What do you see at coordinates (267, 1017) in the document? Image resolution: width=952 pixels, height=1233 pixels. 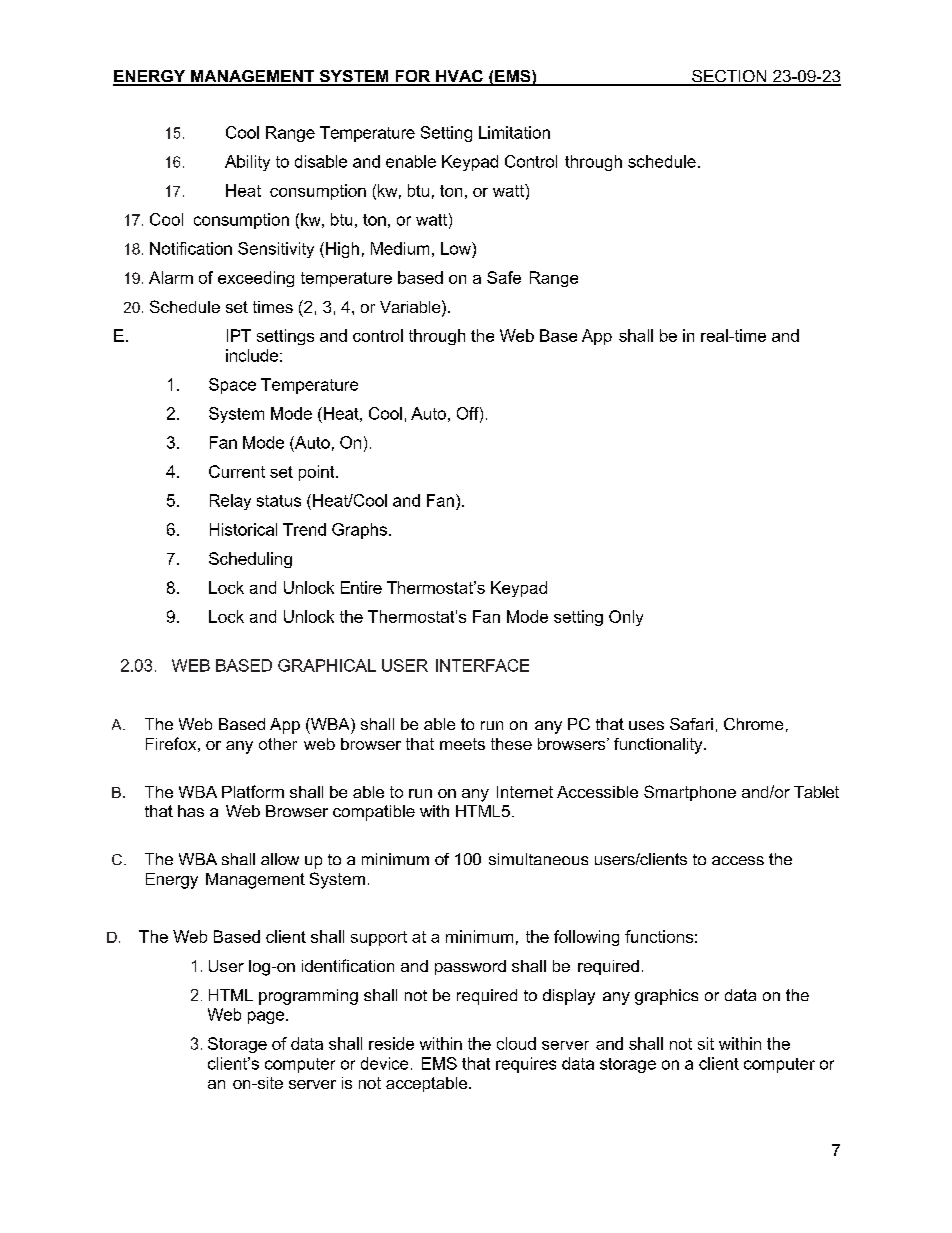 I see `page` at bounding box center [267, 1017].
